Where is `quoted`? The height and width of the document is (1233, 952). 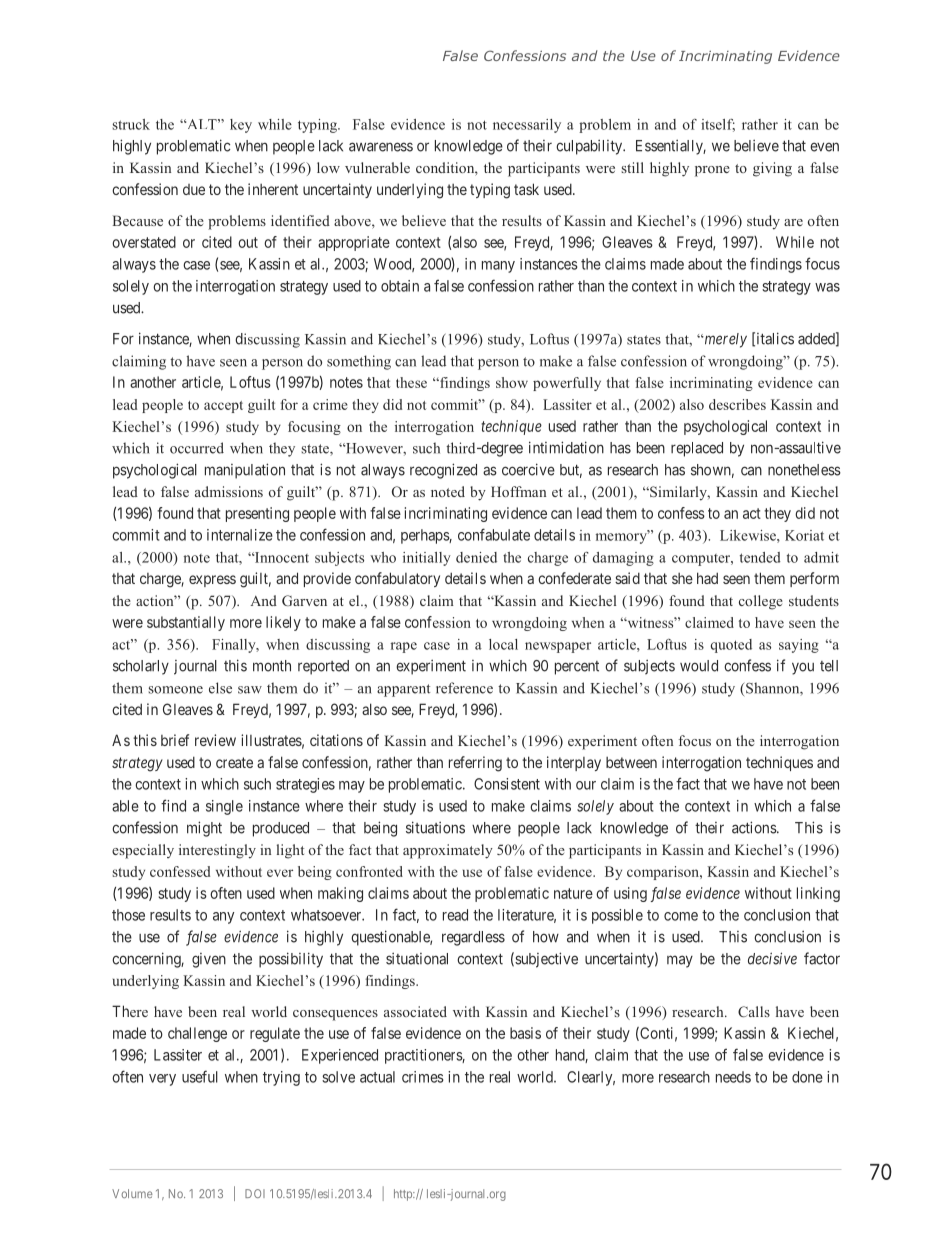
quoted is located at coordinates (731, 646).
